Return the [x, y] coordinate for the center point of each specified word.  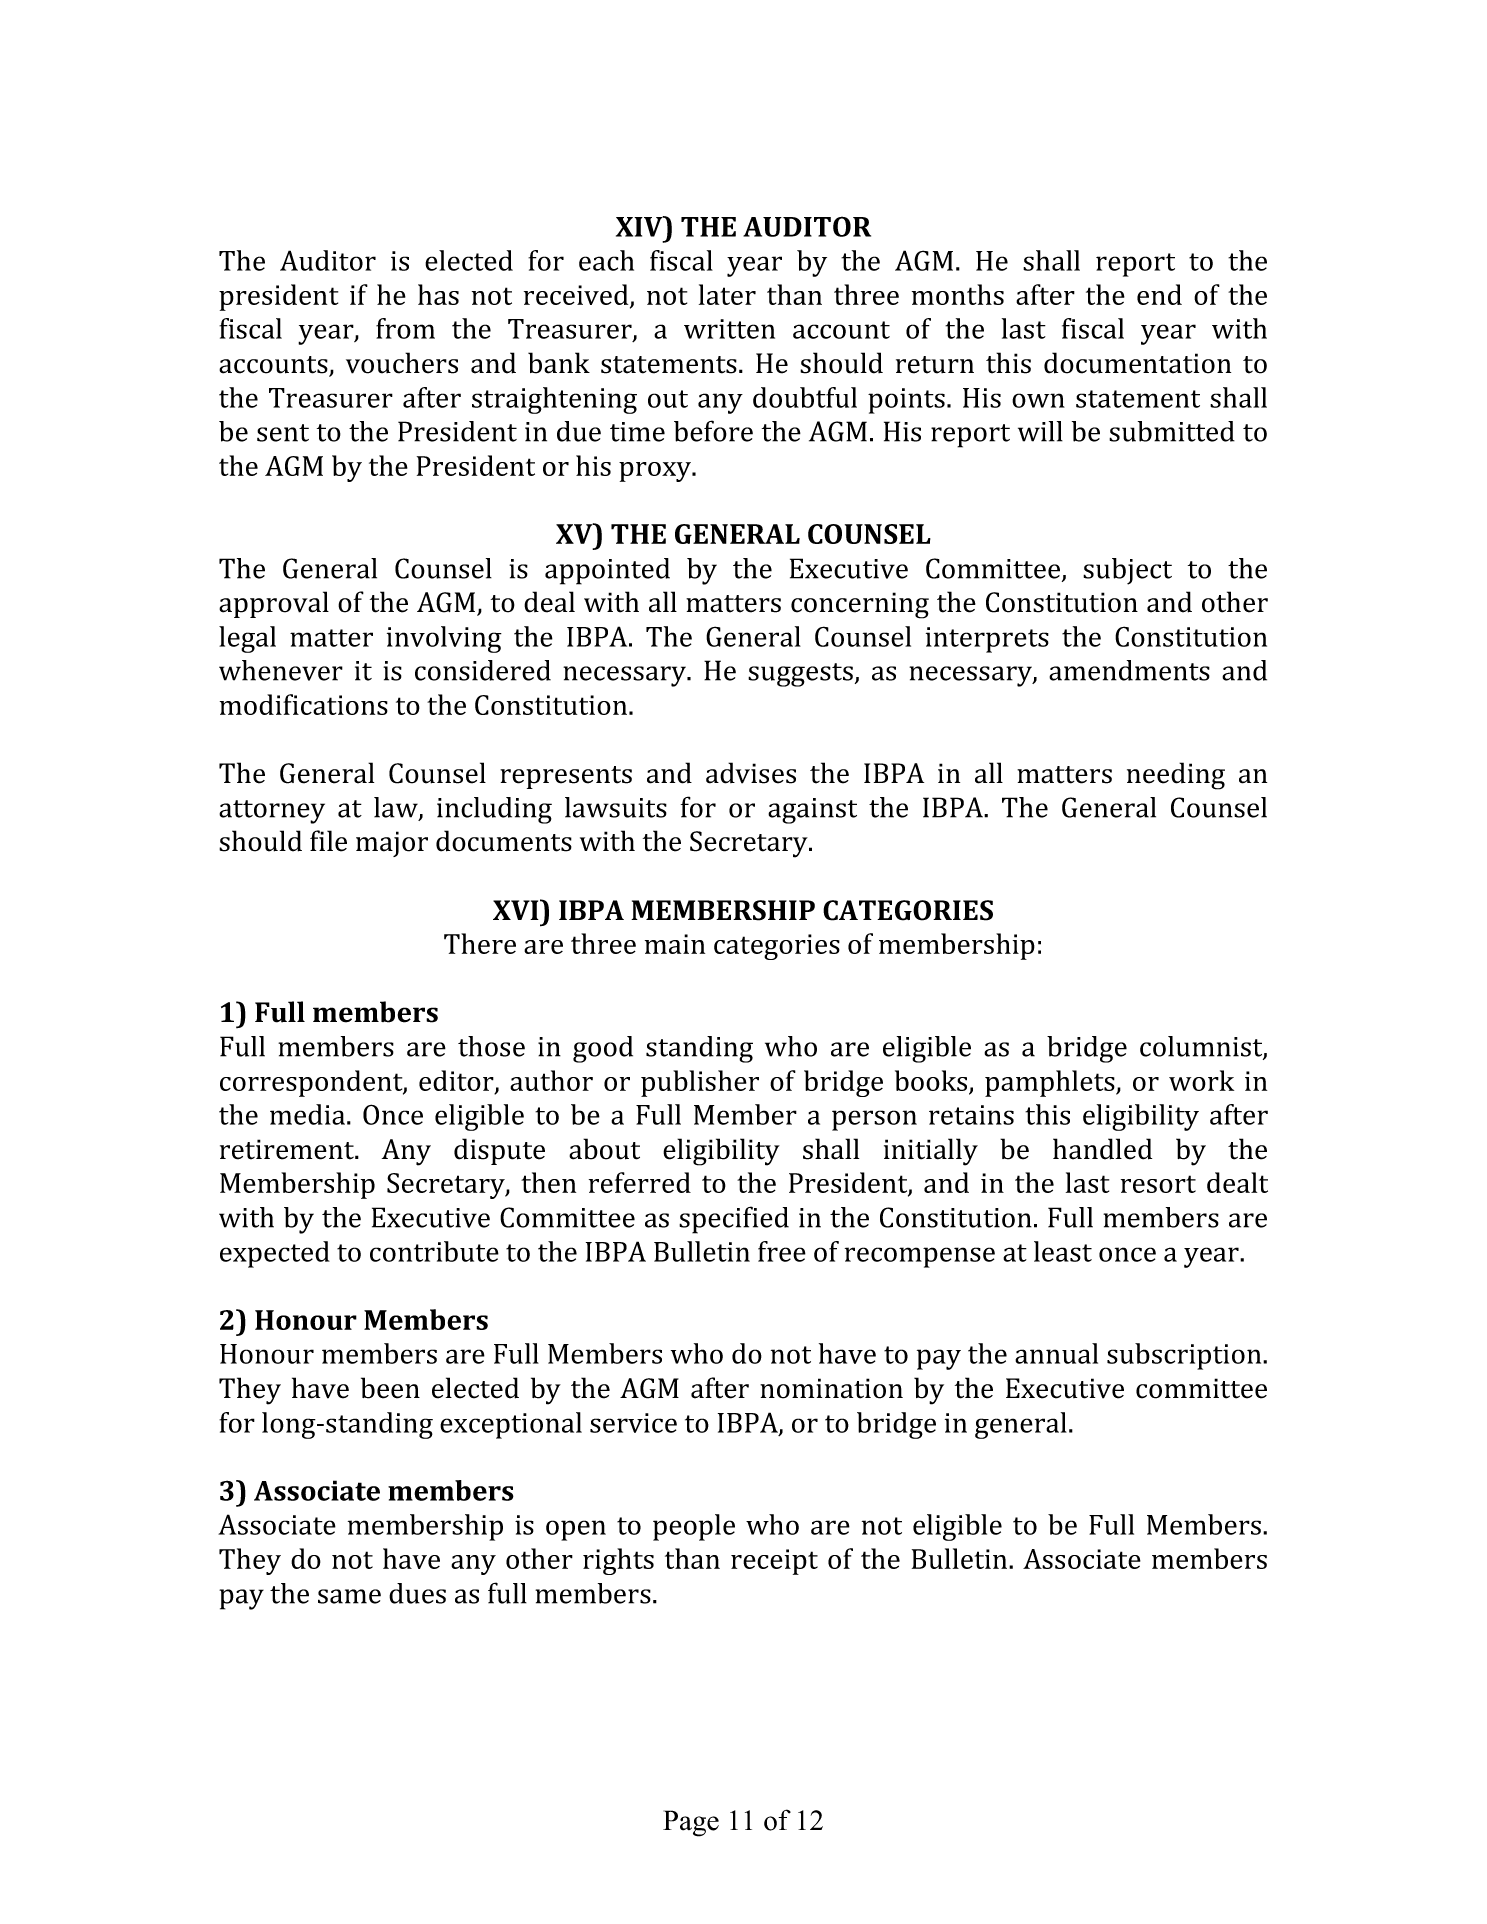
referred [640, 1182]
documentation [1137, 363]
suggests [800, 675]
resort [1158, 1184]
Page [691, 1823]
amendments [1129, 670]
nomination [831, 1388]
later [727, 294]
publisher [700, 1083]
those [491, 1046]
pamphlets [1051, 1083]
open [576, 1530]
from [405, 328]
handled [1102, 1149]
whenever [281, 670]
